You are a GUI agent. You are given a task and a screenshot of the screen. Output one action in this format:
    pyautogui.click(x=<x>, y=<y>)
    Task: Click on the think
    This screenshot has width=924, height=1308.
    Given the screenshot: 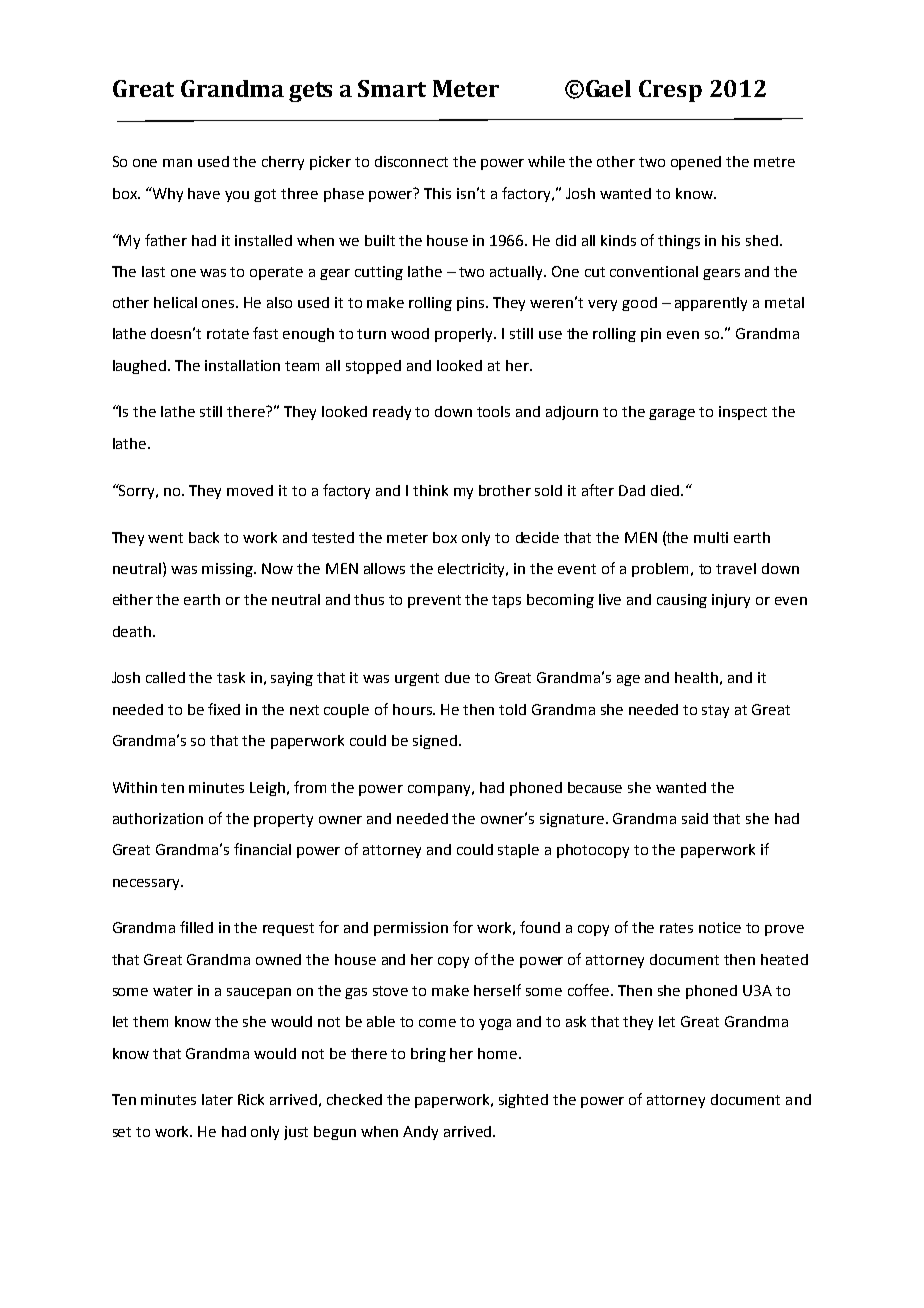 What is the action you would take?
    pyautogui.click(x=430, y=490)
